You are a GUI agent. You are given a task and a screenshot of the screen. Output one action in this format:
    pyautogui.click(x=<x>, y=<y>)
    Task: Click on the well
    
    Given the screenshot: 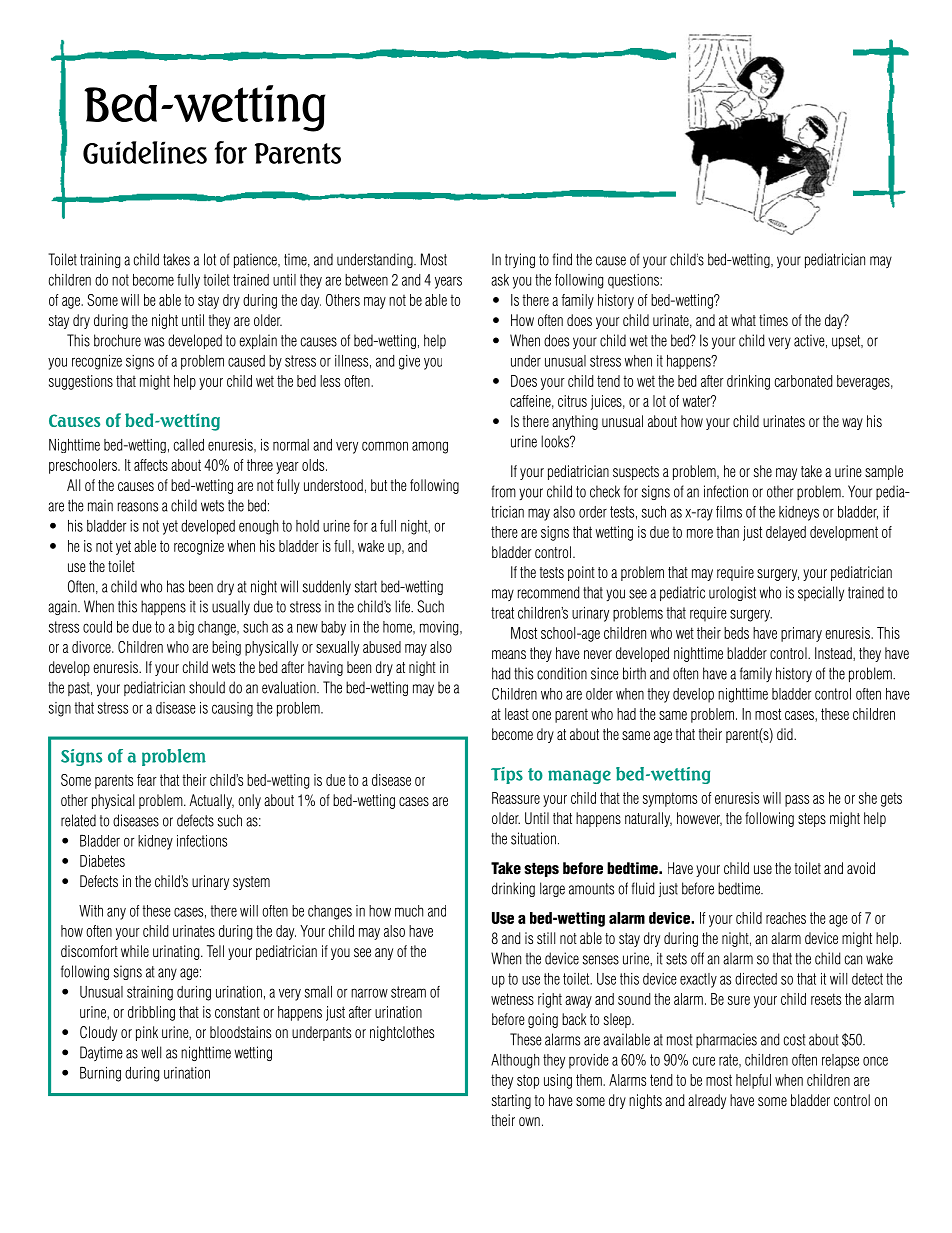 What is the action you would take?
    pyautogui.click(x=151, y=1052)
